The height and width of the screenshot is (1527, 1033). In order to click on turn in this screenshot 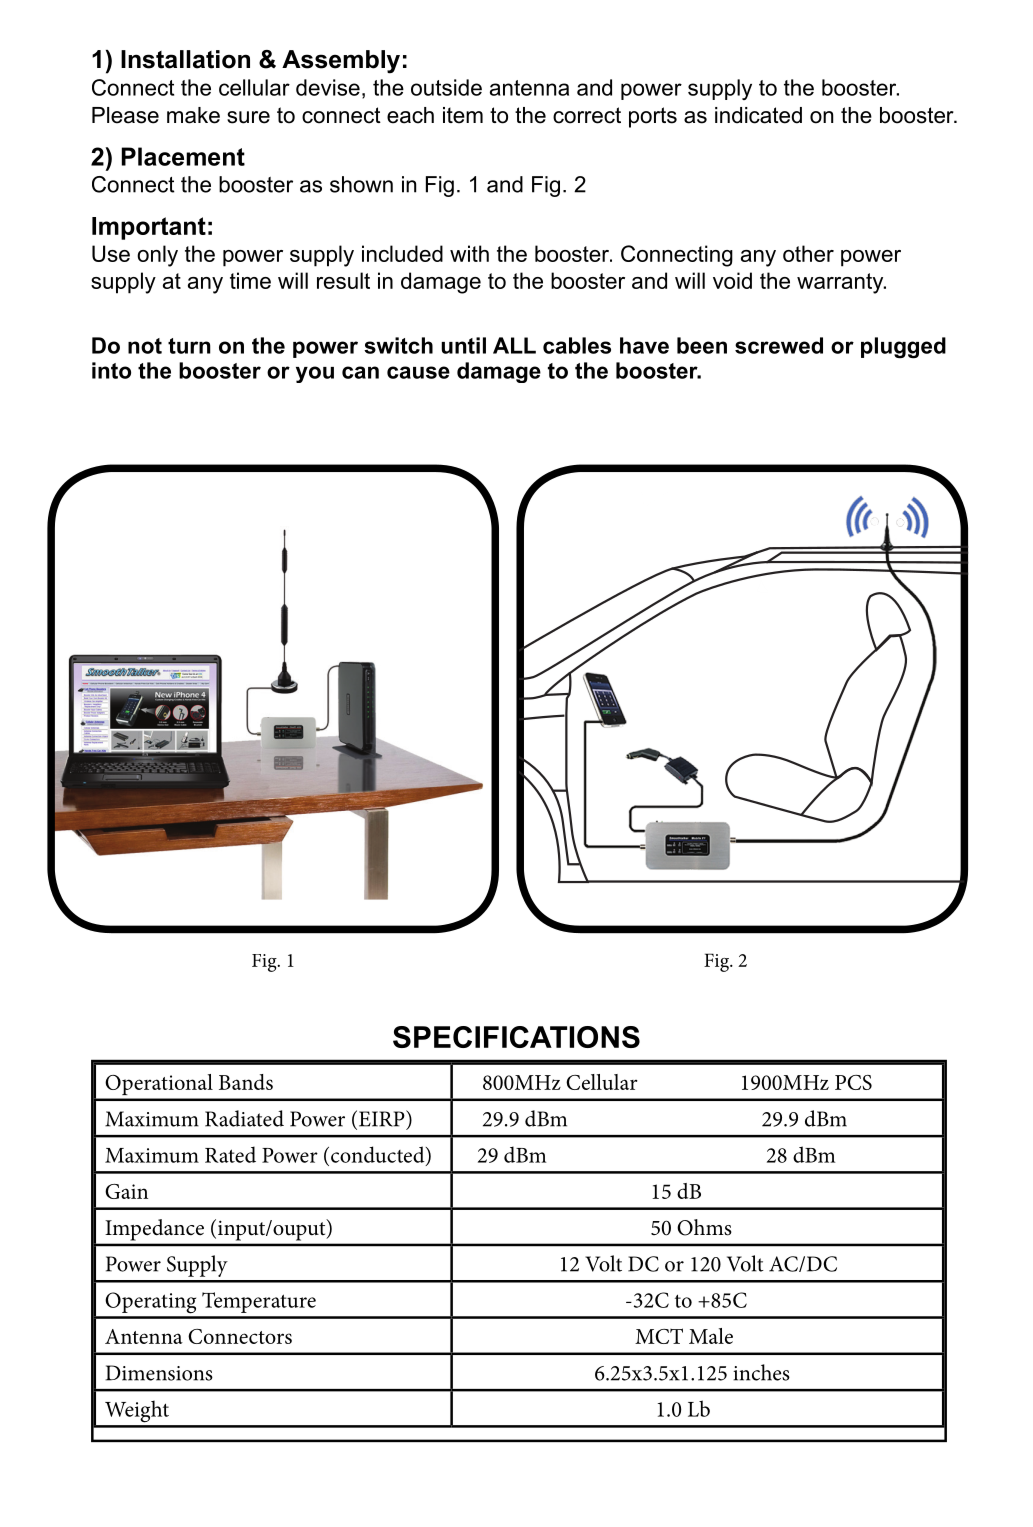, I will do `click(189, 346)`.
